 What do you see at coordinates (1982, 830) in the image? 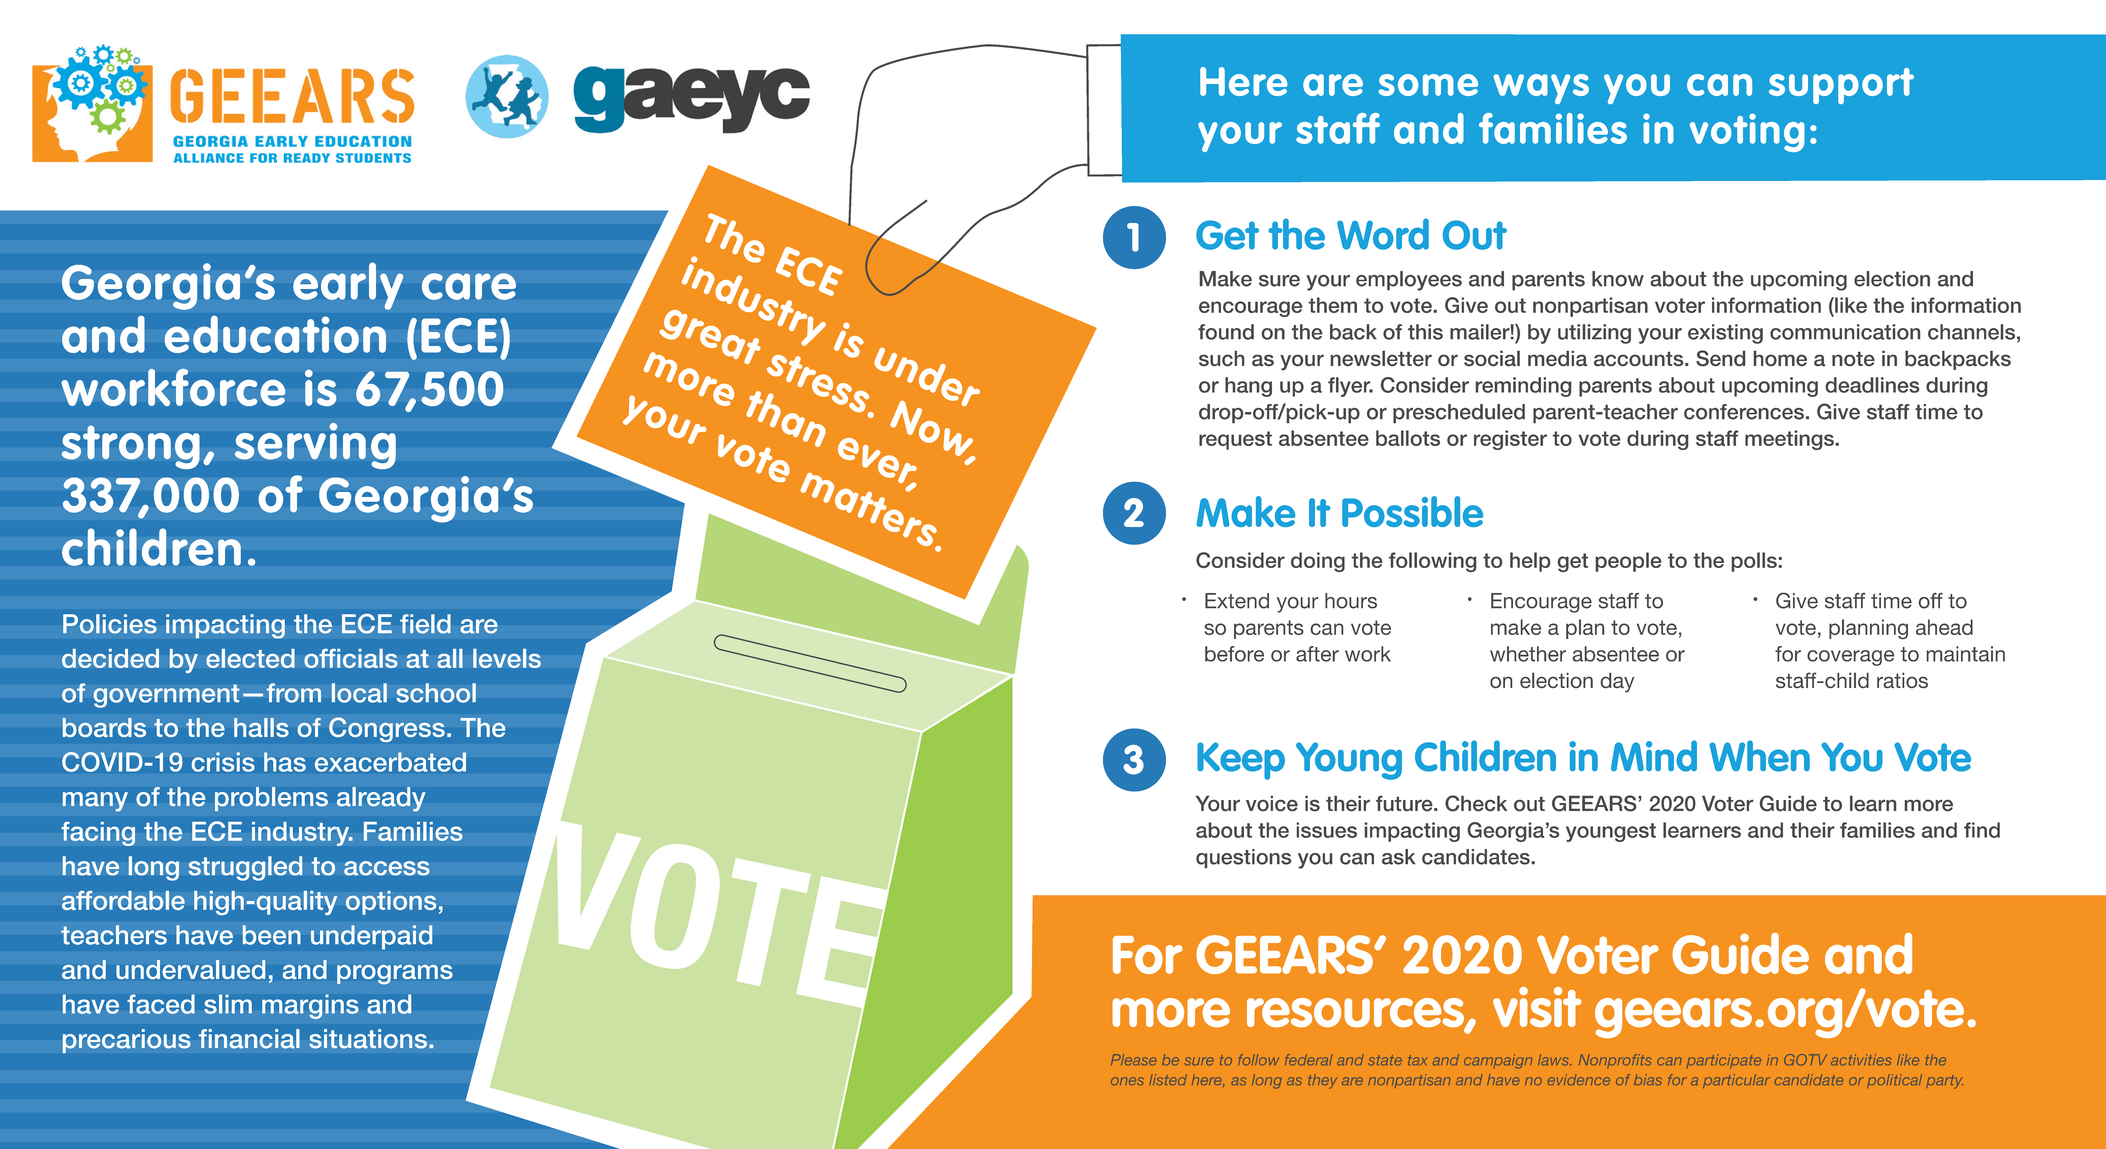
I see `find` at bounding box center [1982, 830].
